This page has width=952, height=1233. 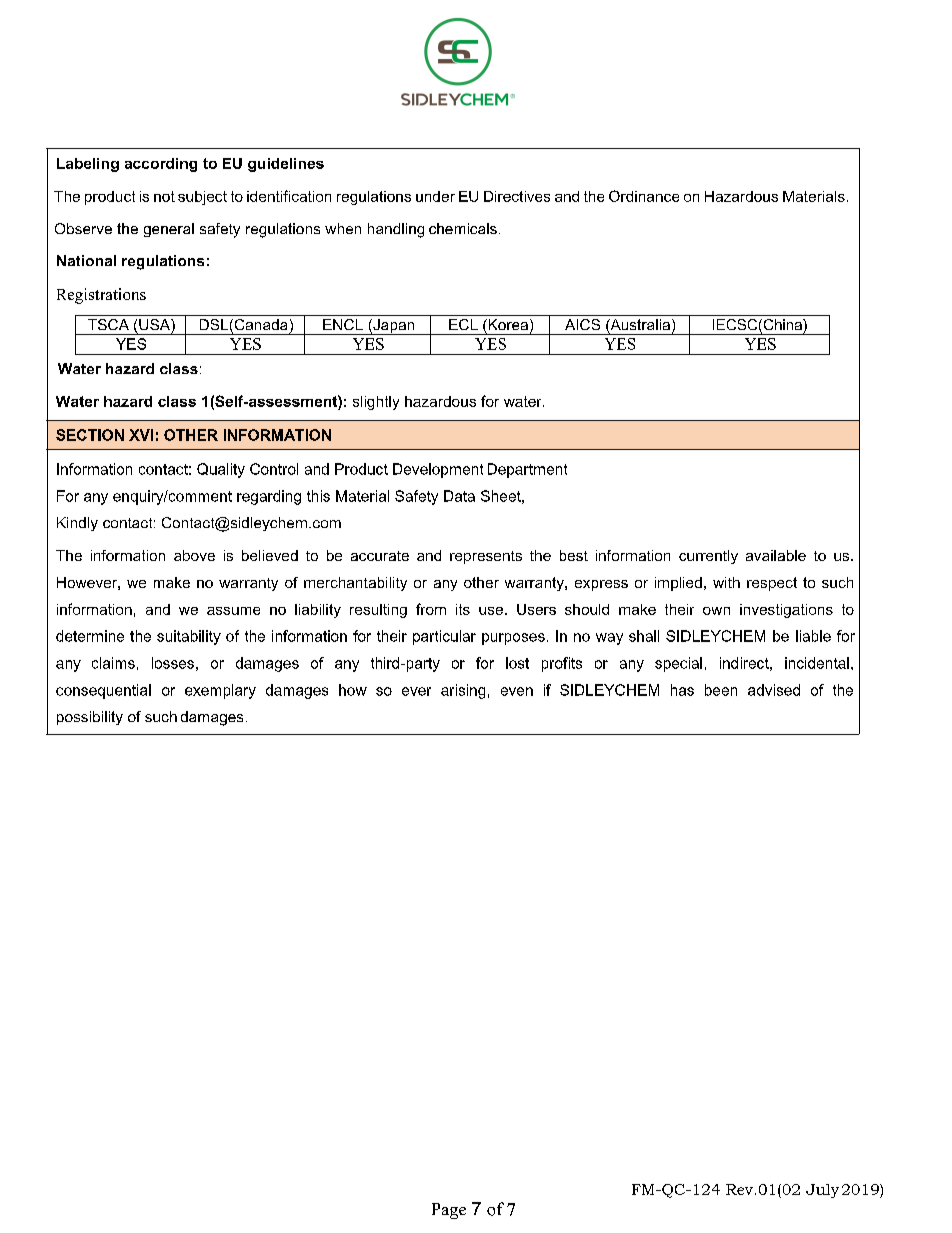 I want to click on under, so click(x=435, y=196).
